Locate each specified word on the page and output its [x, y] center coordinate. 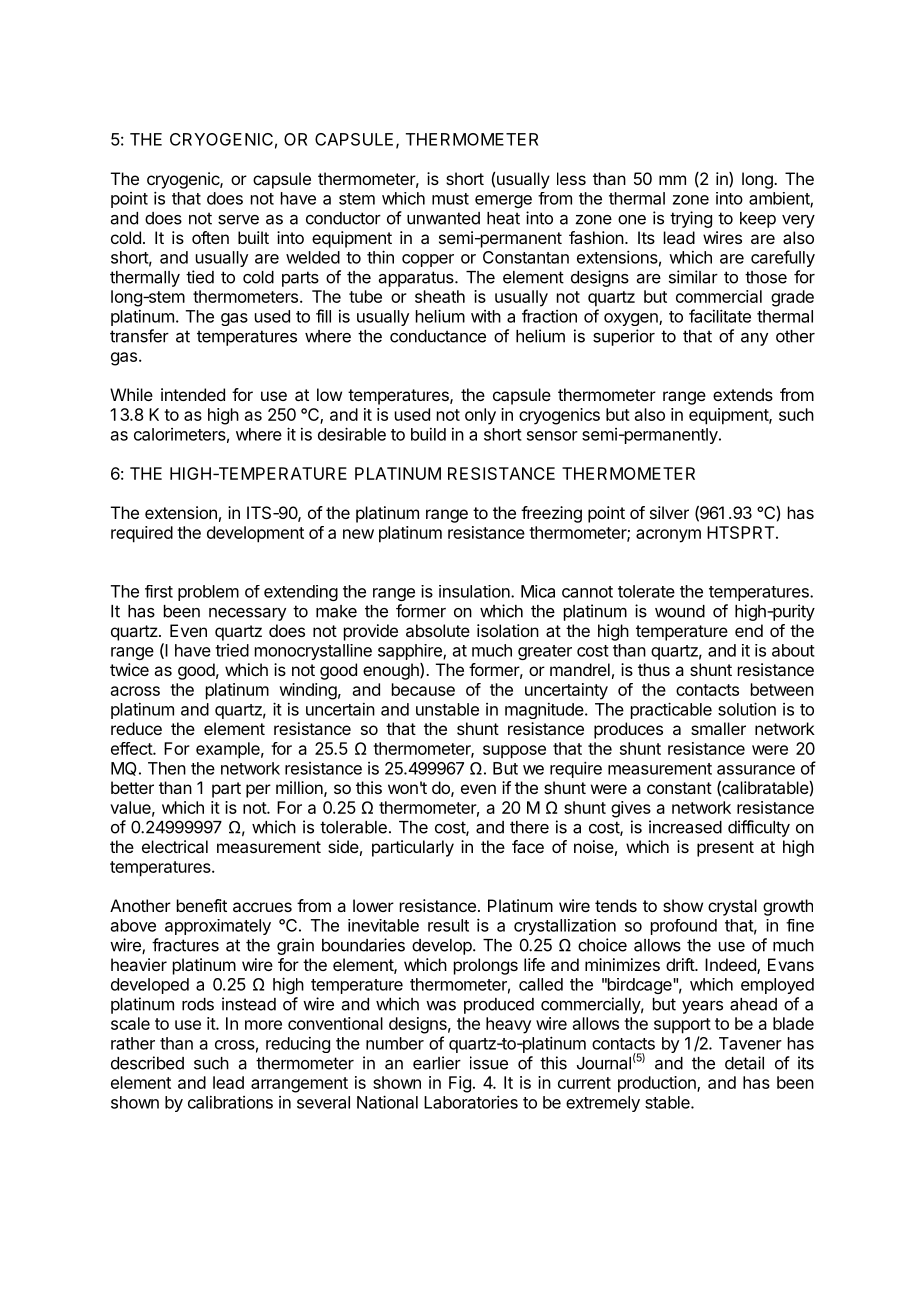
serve [238, 220]
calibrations [230, 1102]
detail [744, 1063]
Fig [460, 1084]
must [450, 199]
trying [691, 219]
